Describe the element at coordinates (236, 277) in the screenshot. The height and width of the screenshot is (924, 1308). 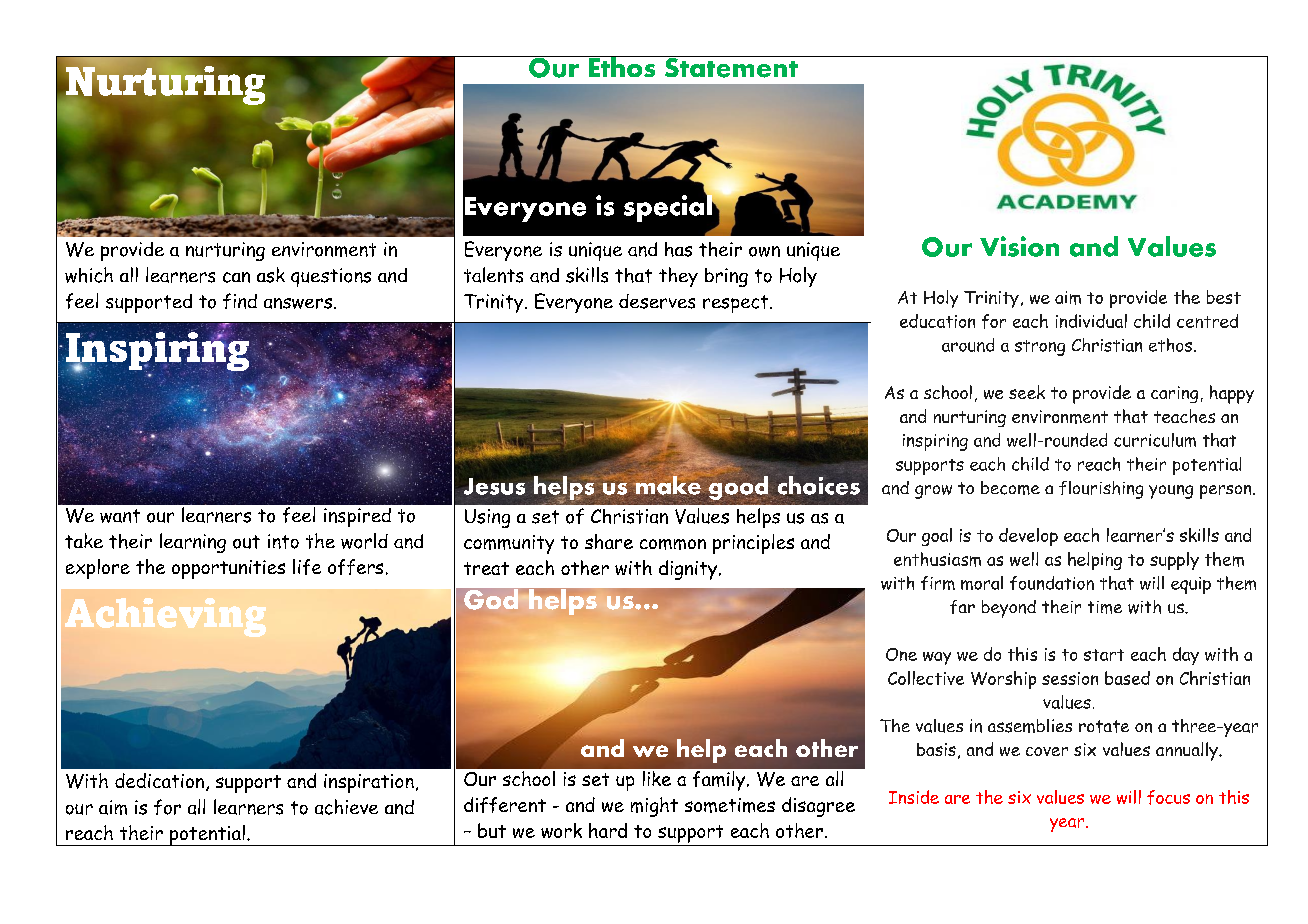
I see `can` at that location.
